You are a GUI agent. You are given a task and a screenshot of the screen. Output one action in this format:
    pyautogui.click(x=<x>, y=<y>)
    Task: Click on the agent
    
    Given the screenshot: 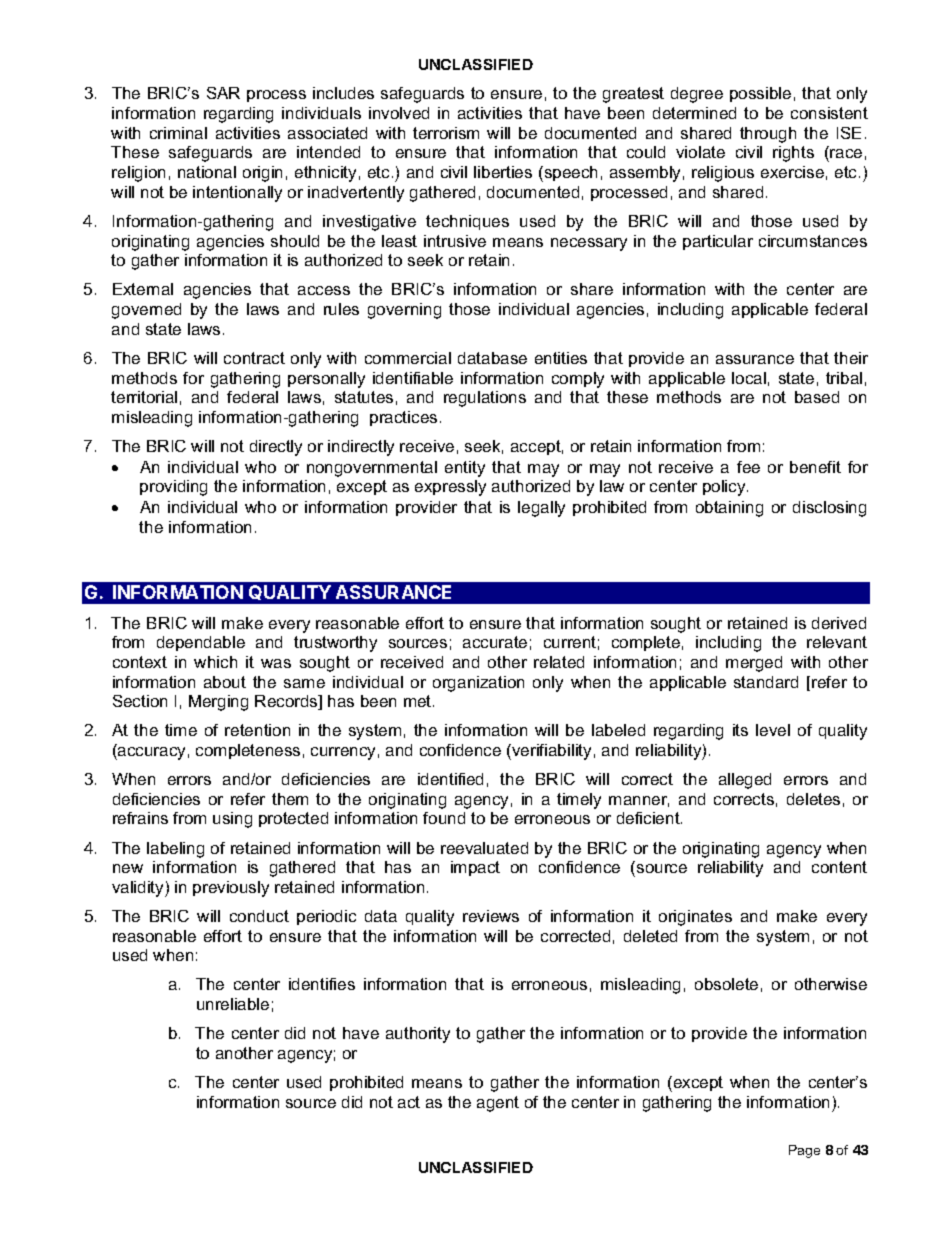 What is the action you would take?
    pyautogui.click(x=498, y=1104)
